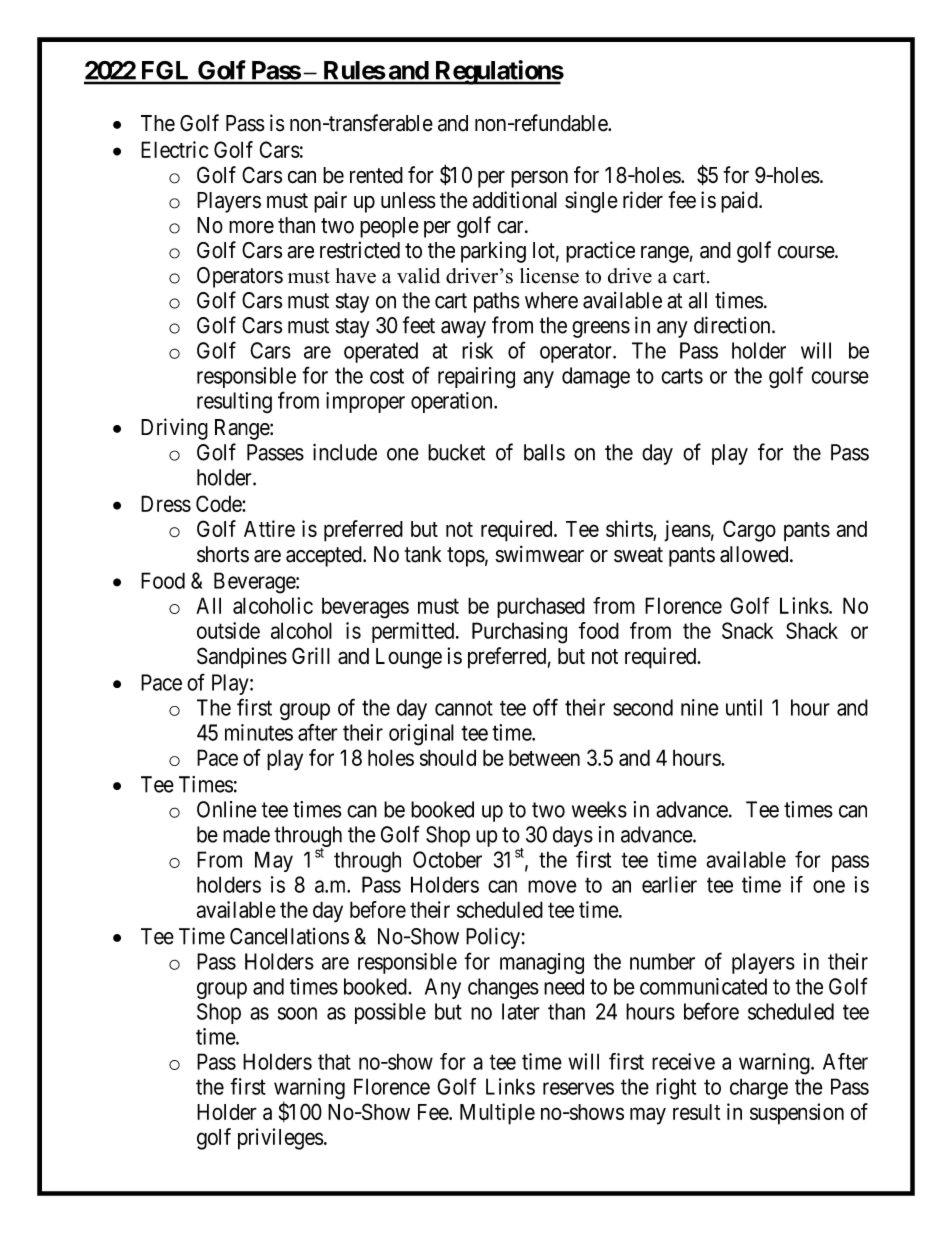 This screenshot has width=952, height=1233. Describe the element at coordinates (748, 630) in the screenshot. I see `Snack` at that location.
